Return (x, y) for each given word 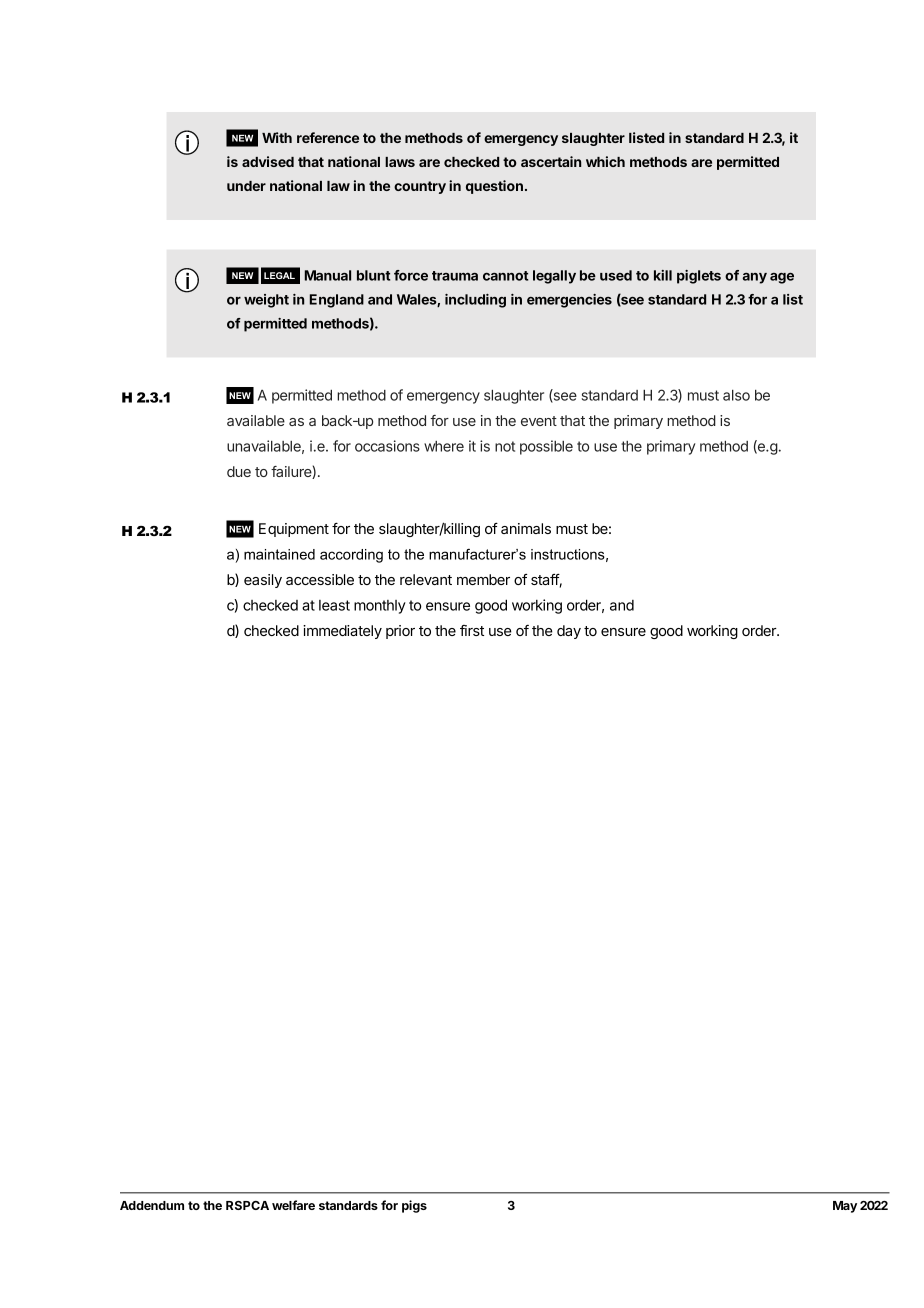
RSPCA (247, 1205)
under (246, 186)
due (239, 471)
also (736, 395)
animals (526, 528)
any (754, 278)
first (472, 630)
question (494, 187)
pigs (414, 1206)
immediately (342, 632)
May (845, 1207)
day (569, 632)
